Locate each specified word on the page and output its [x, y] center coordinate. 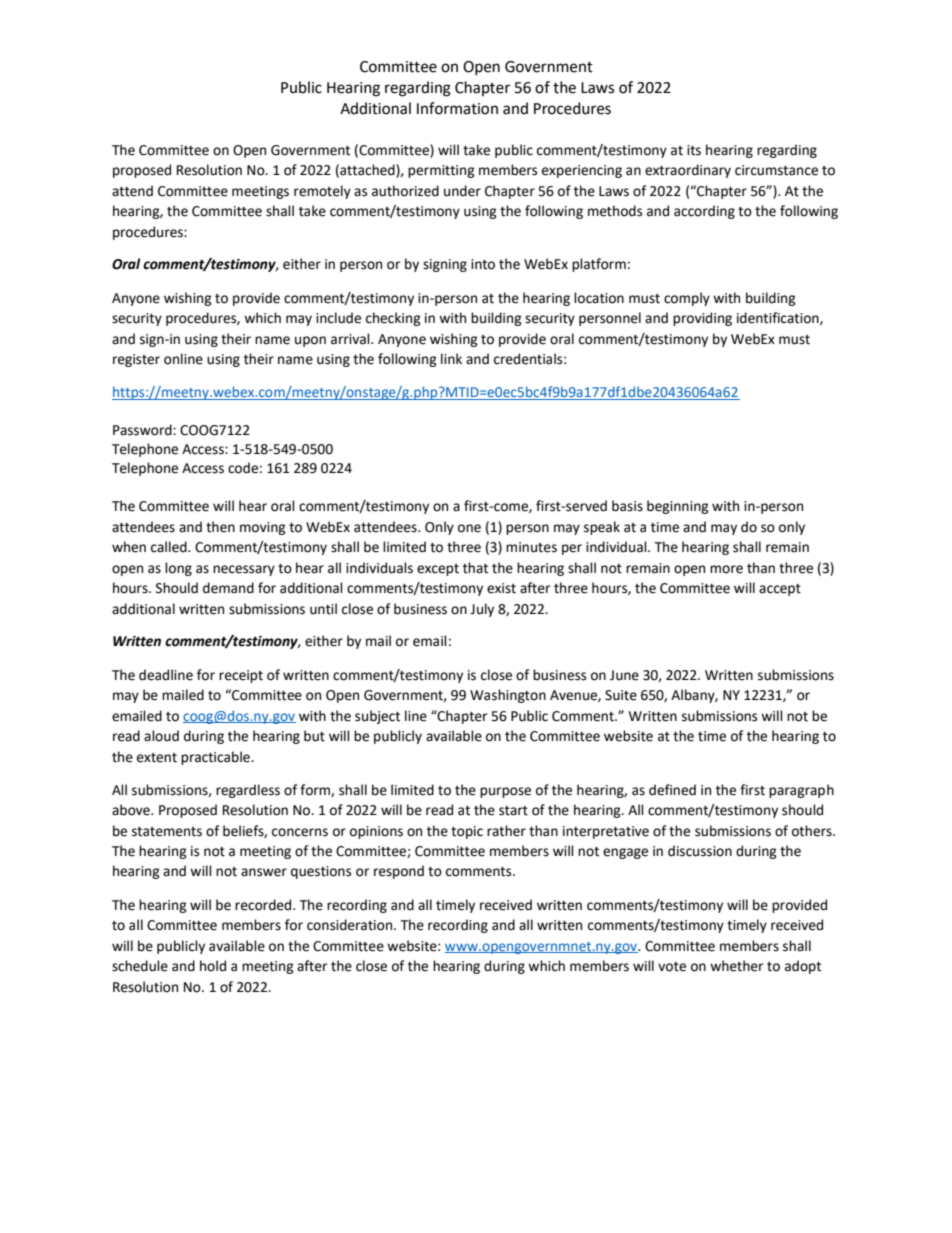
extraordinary [688, 171]
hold [213, 966]
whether [736, 966]
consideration [351, 925]
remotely [322, 192]
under [462, 191]
